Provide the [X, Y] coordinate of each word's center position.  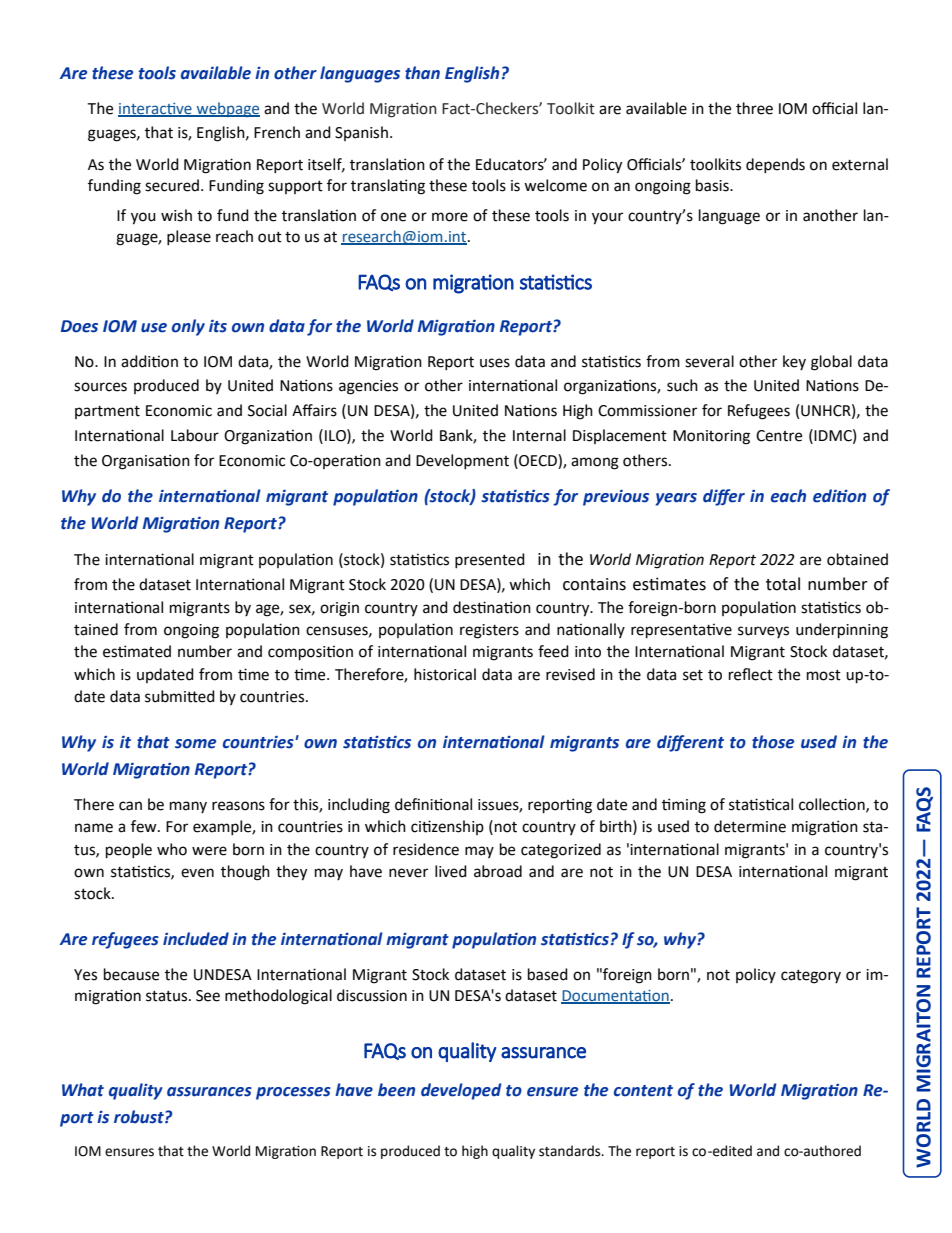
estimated [137, 651]
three [754, 108]
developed [461, 1091]
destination [492, 607]
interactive [156, 109]
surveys [763, 632]
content [643, 1091]
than [422, 73]
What [83, 1090]
